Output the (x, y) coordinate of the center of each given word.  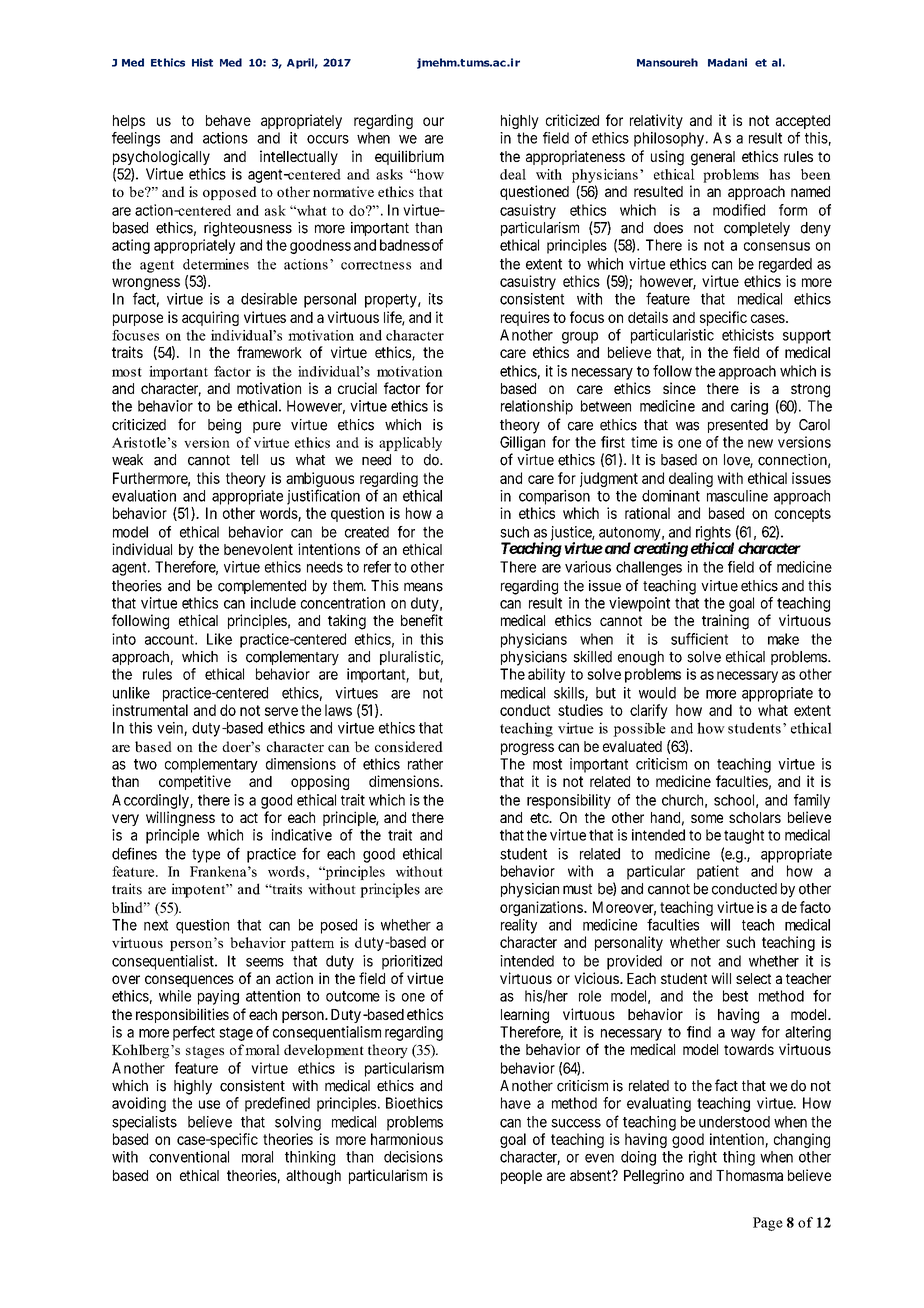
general (713, 158)
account (170, 639)
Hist (202, 62)
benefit (422, 620)
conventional (189, 1157)
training (725, 622)
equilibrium (409, 157)
